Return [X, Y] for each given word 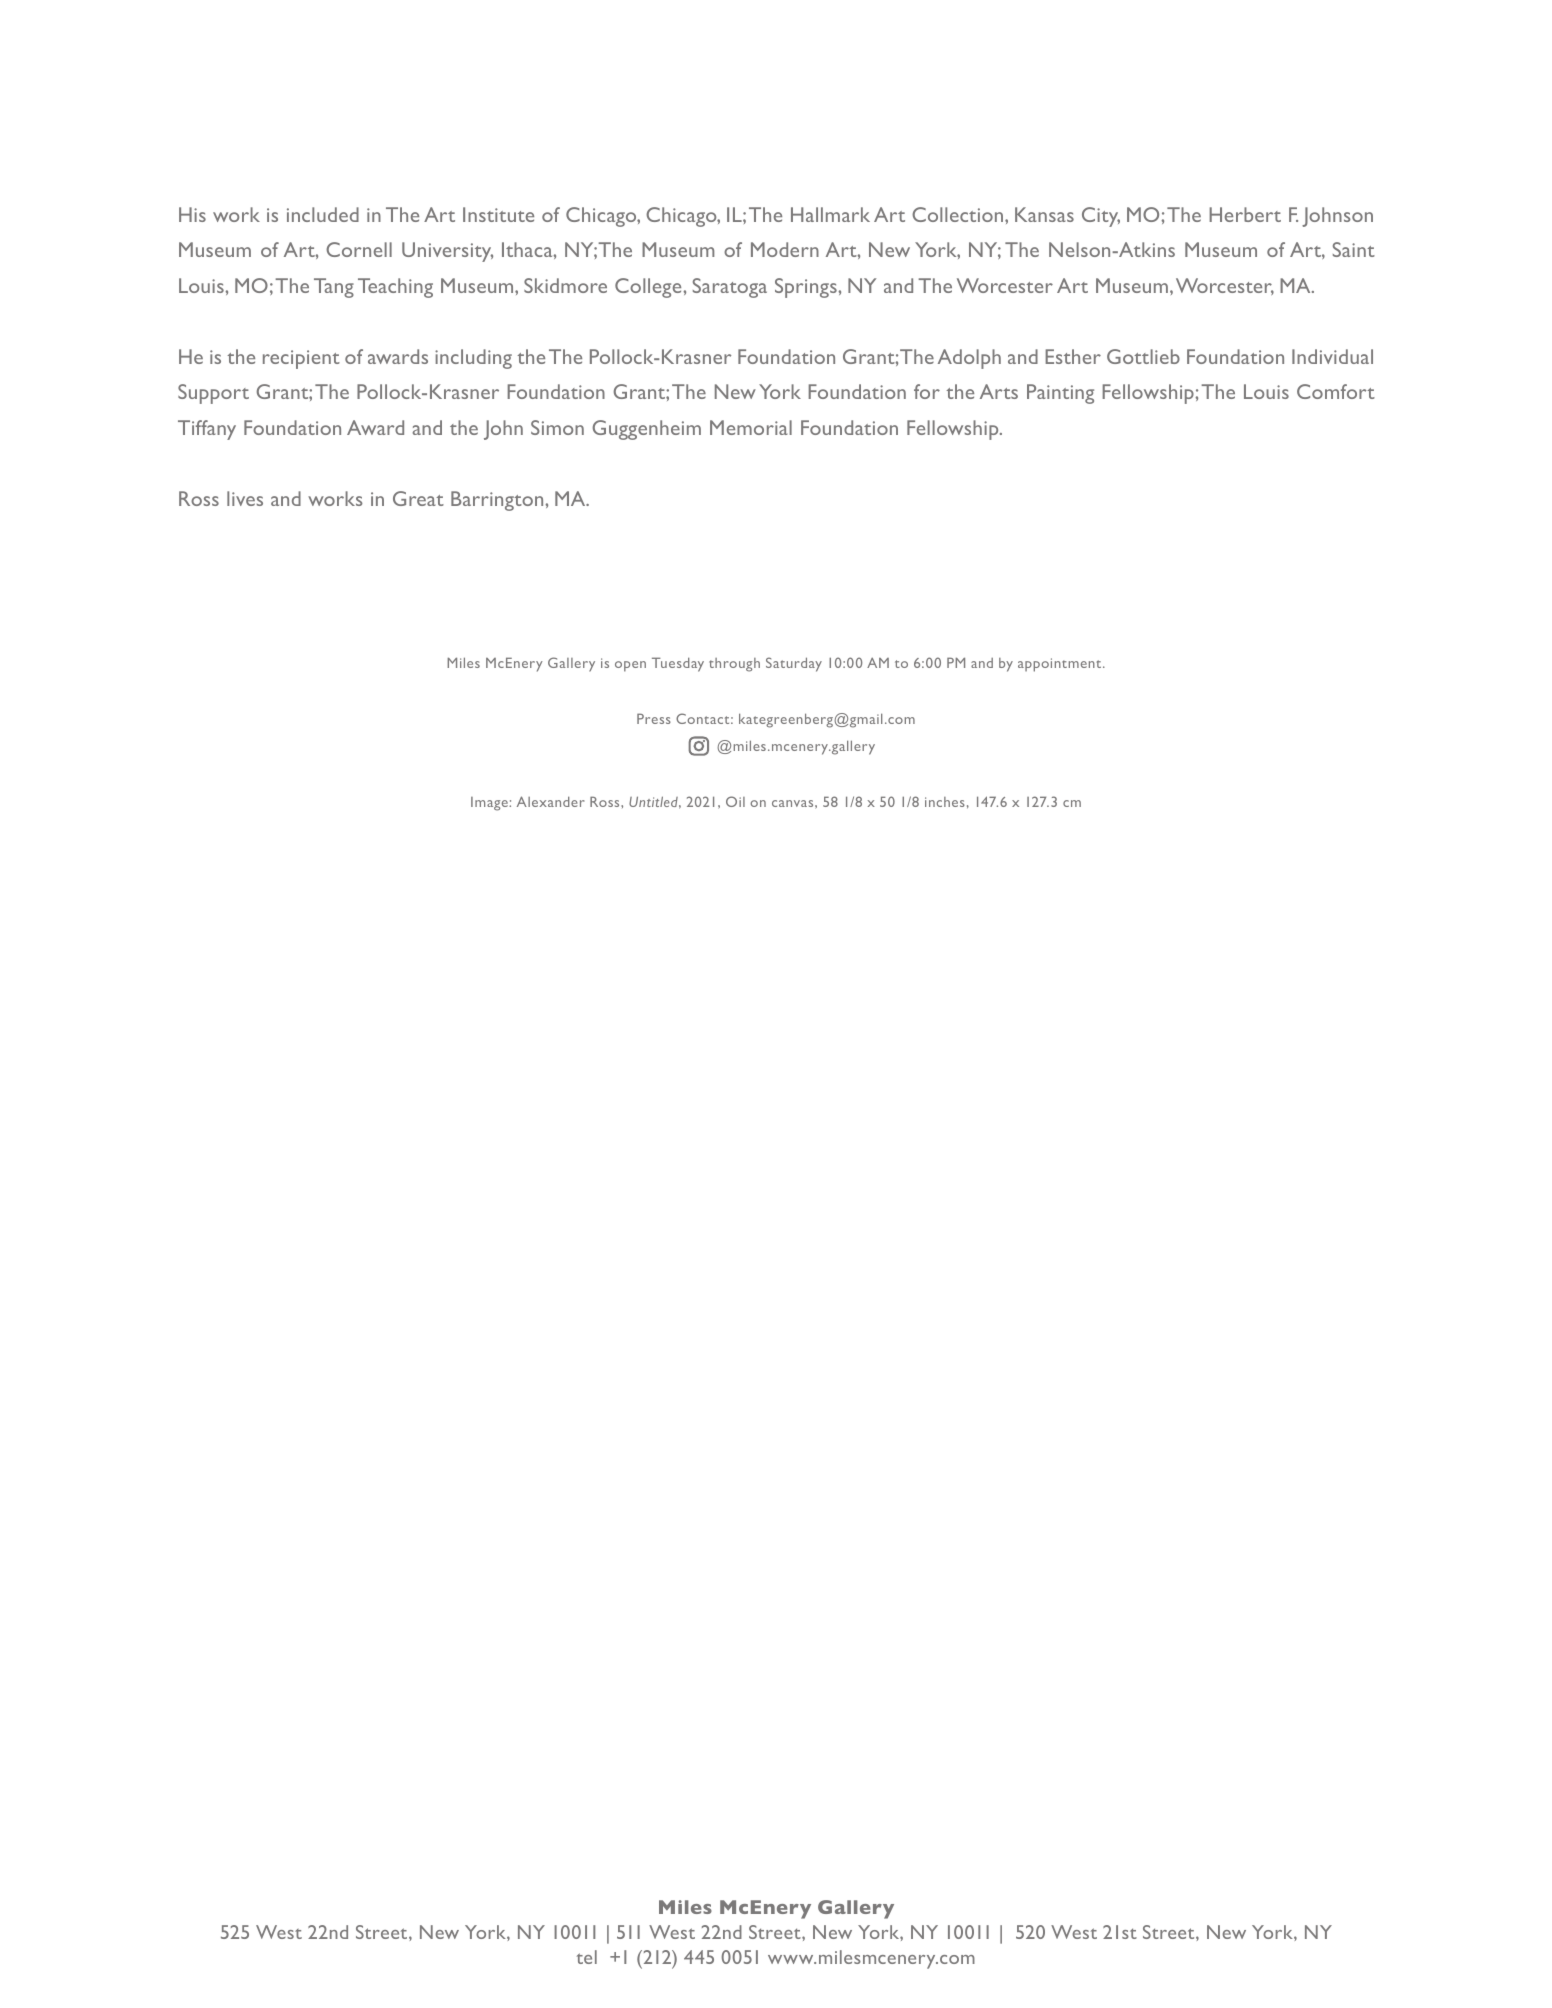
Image [490, 804]
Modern [785, 249]
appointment [1061, 665]
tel [587, 1957]
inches [945, 802]
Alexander [551, 801]
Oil [735, 801]
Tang [334, 288]
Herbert [1245, 214]
